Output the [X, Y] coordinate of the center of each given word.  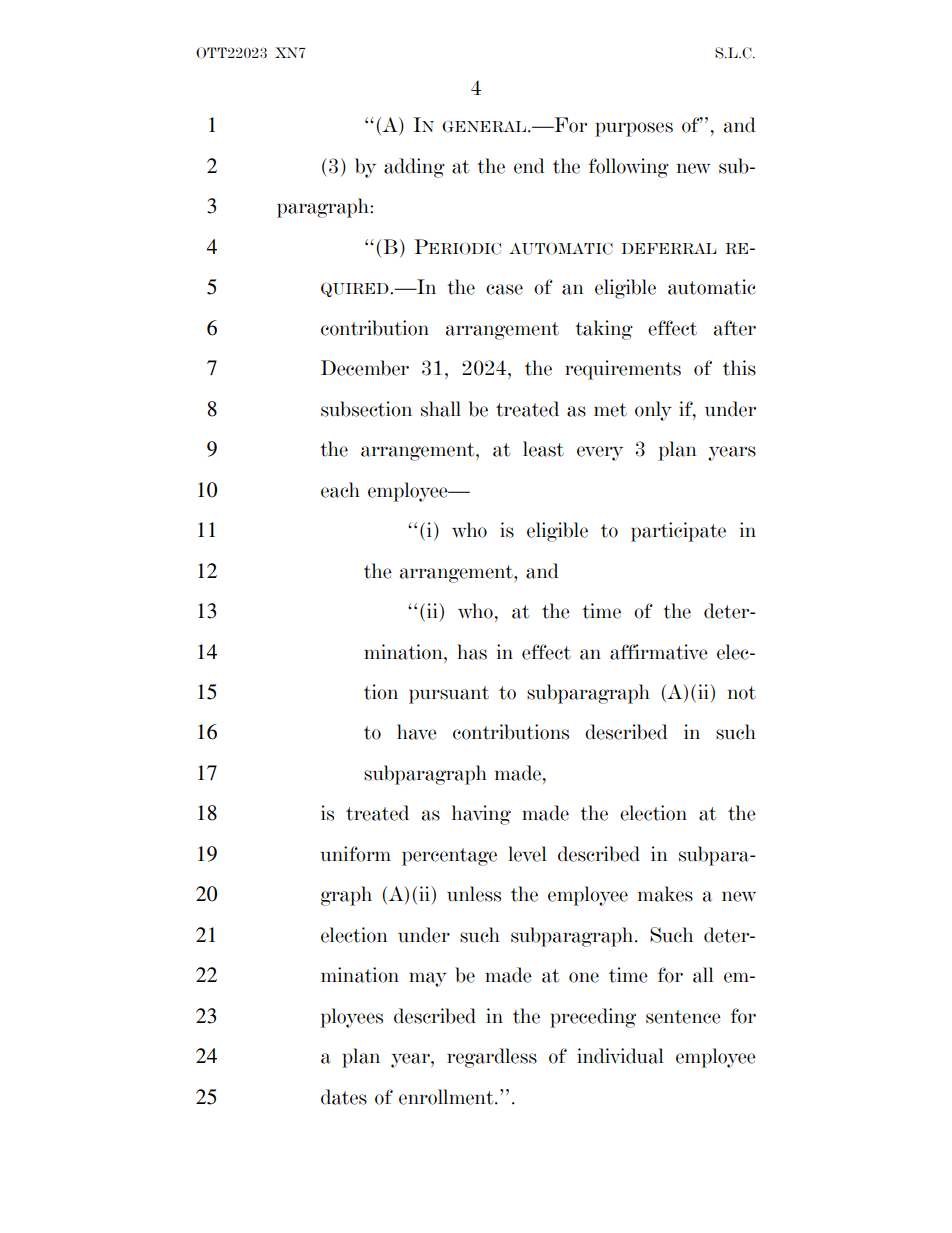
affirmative [659, 652]
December [365, 368]
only [653, 411]
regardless [492, 1058]
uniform [355, 854]
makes [665, 894]
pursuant [449, 695]
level [527, 854]
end [529, 166]
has [472, 652]
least [543, 449]
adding [414, 168]
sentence [683, 1017]
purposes [634, 129]
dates [344, 1097]
